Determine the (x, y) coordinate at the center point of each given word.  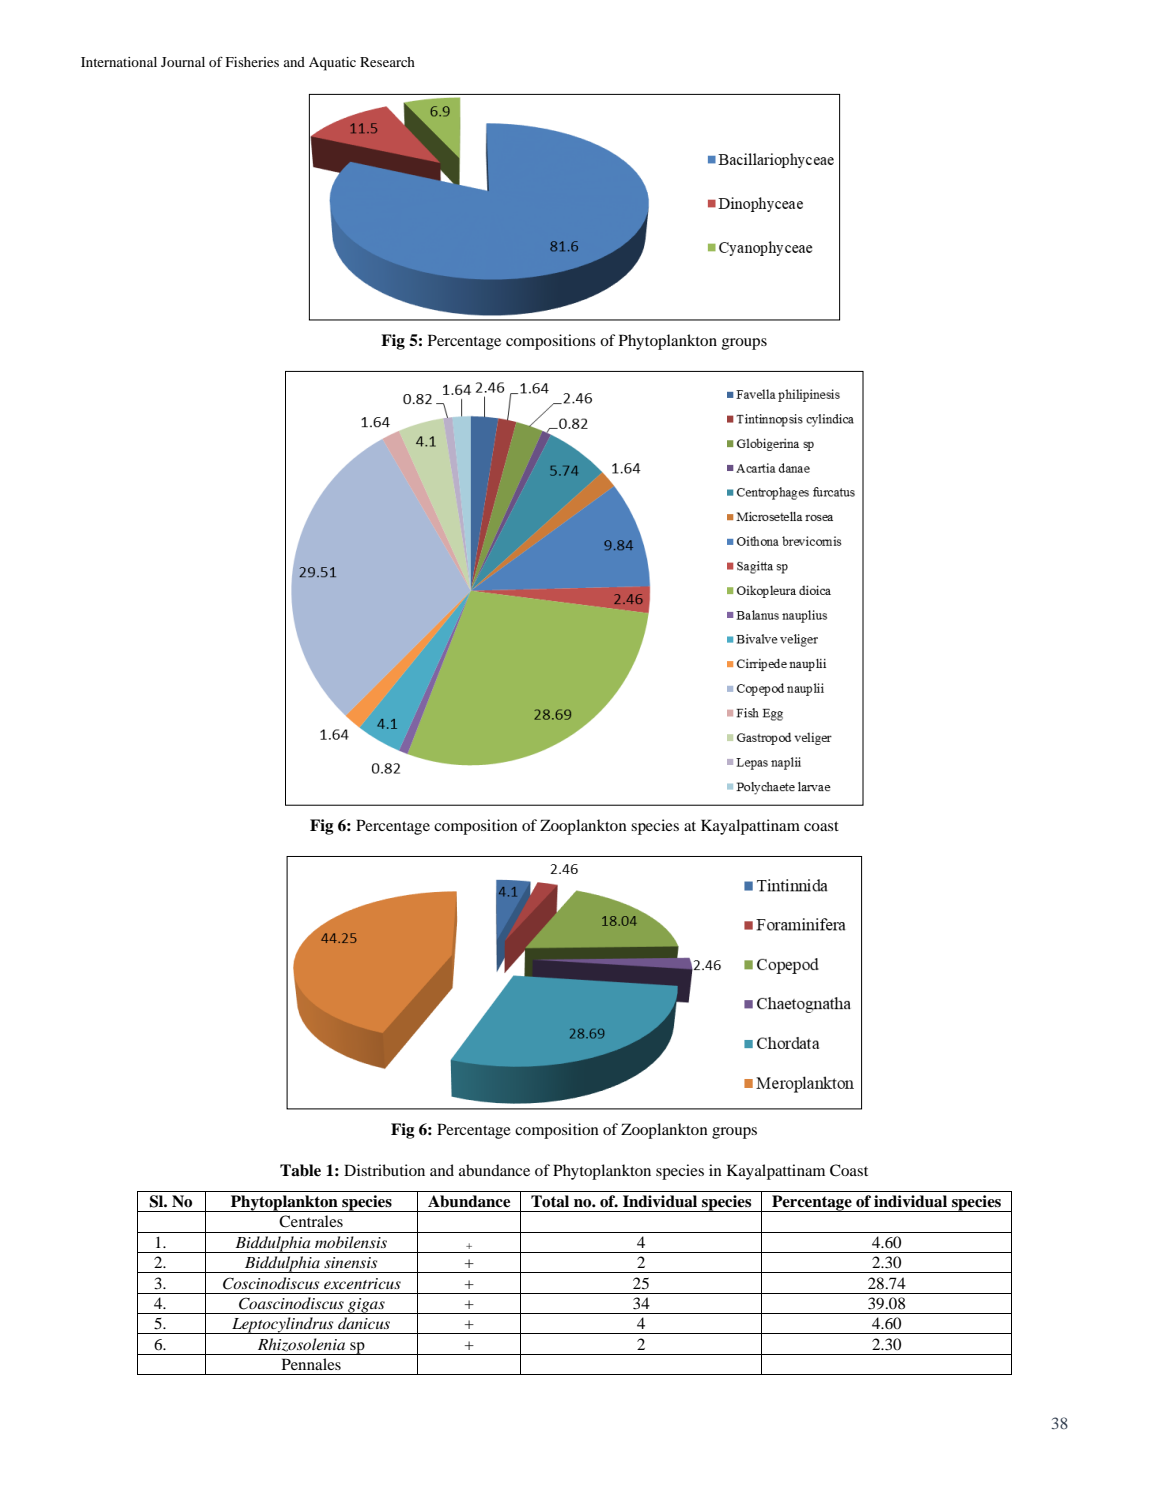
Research (387, 62)
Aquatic (332, 64)
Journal (183, 62)
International (119, 62)
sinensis (350, 1262)
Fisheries (252, 62)
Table (300, 1170)
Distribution (384, 1170)
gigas (366, 1306)
